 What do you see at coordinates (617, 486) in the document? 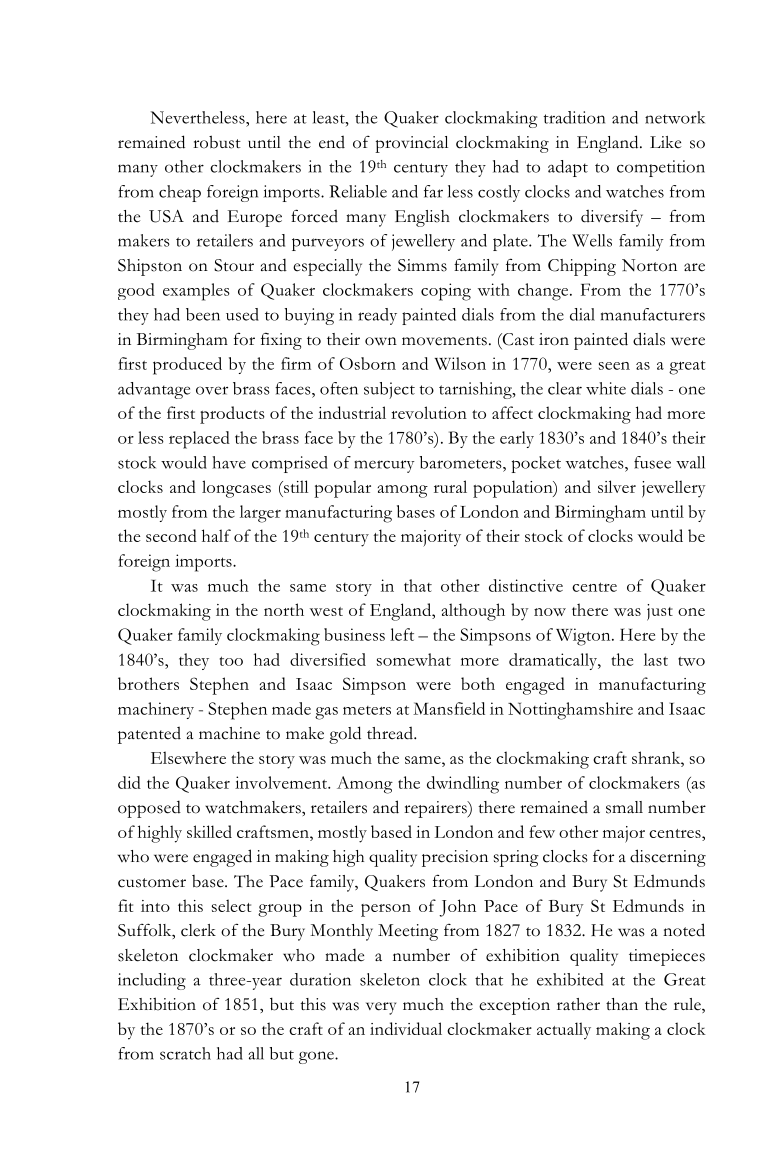
I see `silver` at bounding box center [617, 486].
